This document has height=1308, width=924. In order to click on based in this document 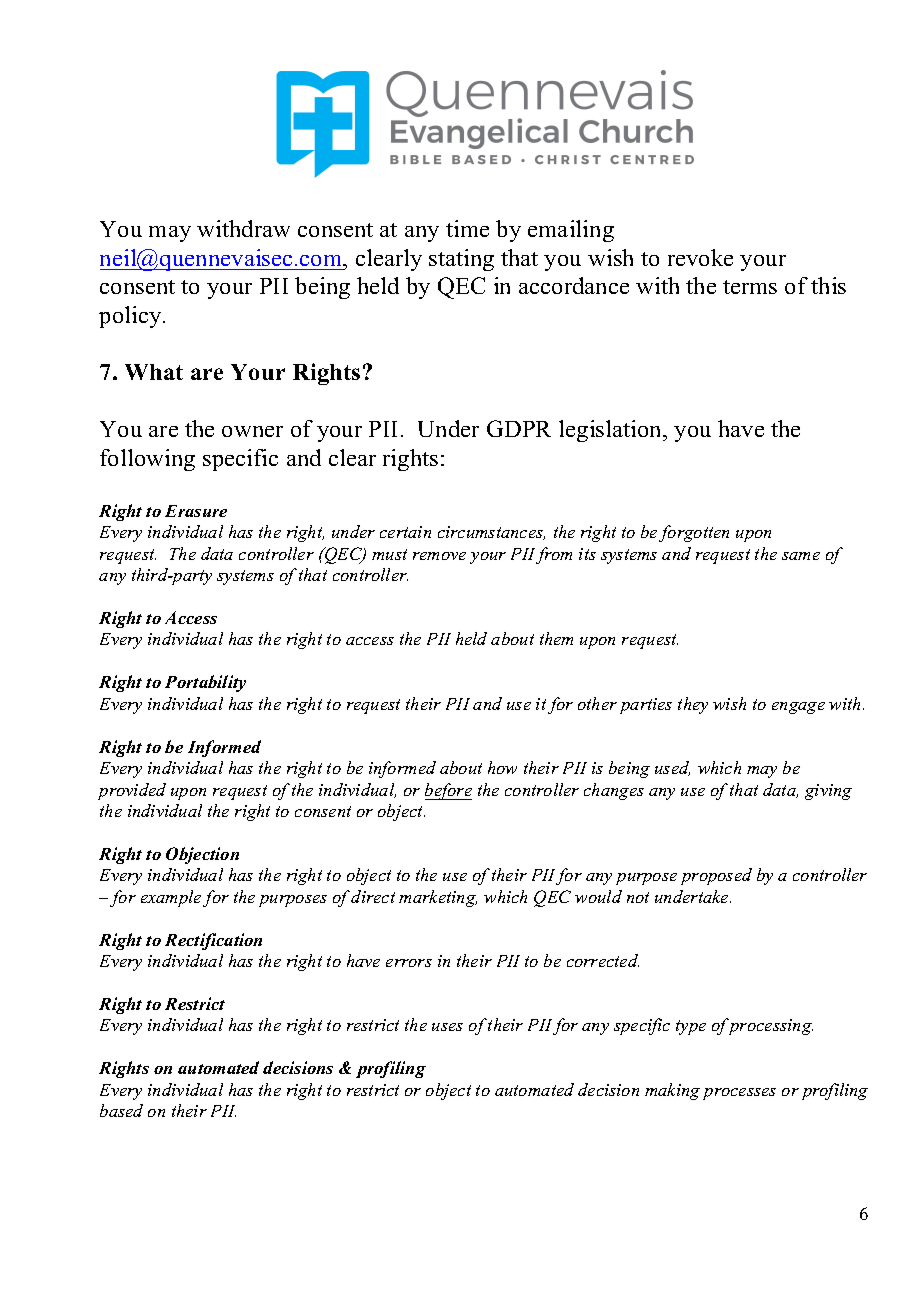, I will do `click(121, 1110)`.
